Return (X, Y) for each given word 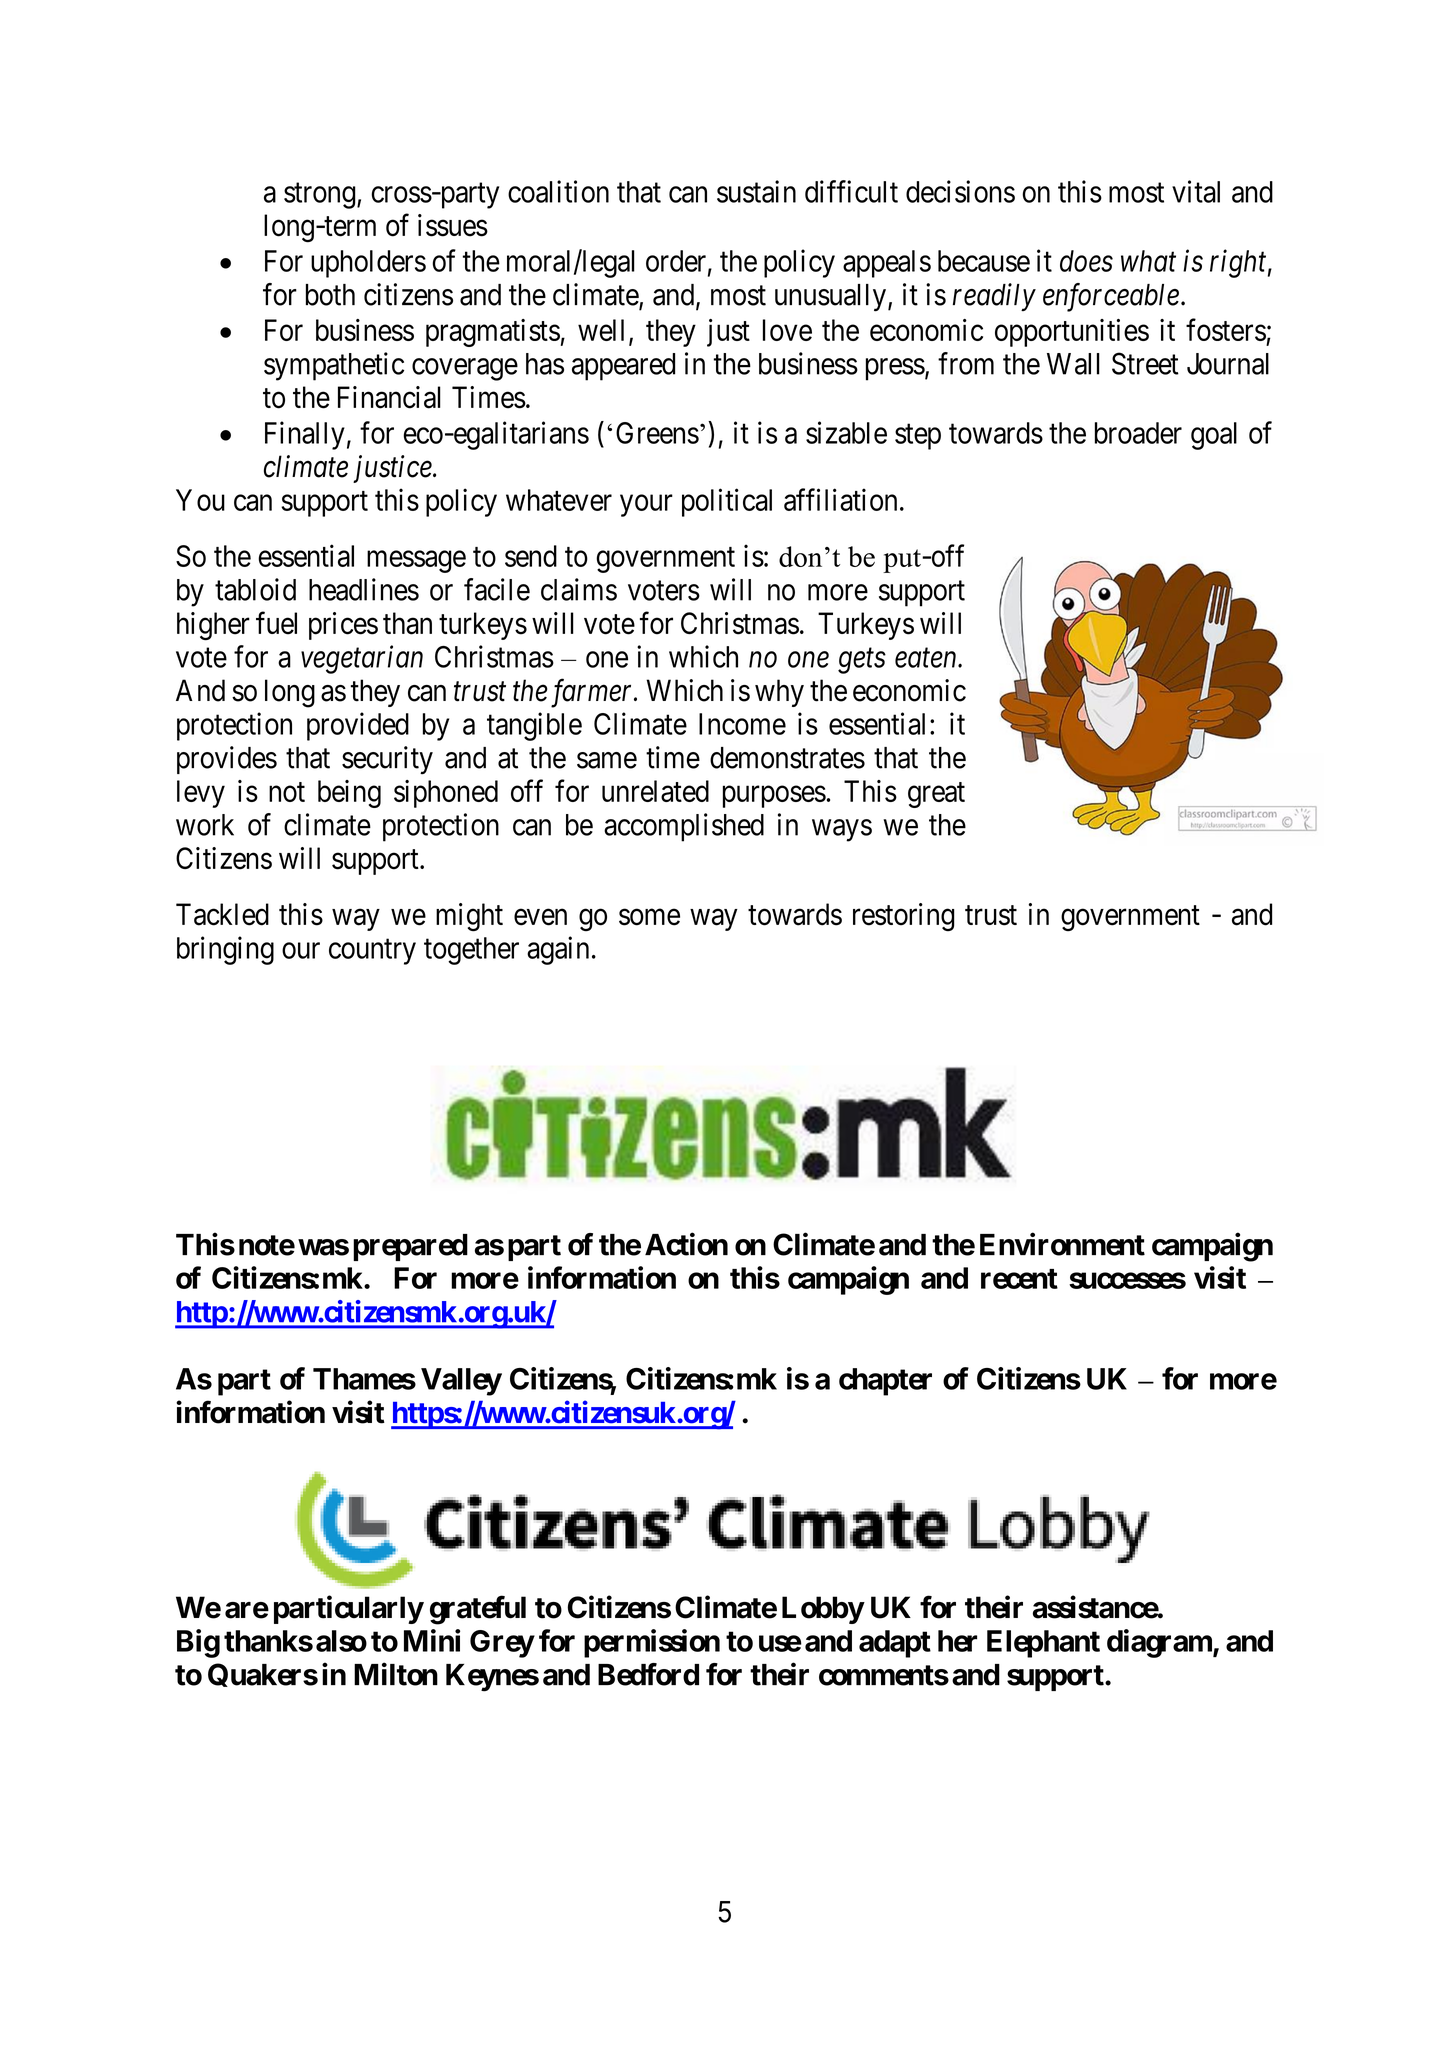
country (372, 952)
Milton (396, 1674)
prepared (410, 1247)
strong (320, 196)
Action (686, 1244)
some (649, 917)
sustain (756, 191)
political (727, 502)
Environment (1062, 1244)
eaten (927, 658)
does (1086, 261)
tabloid (255, 589)
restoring (903, 917)
